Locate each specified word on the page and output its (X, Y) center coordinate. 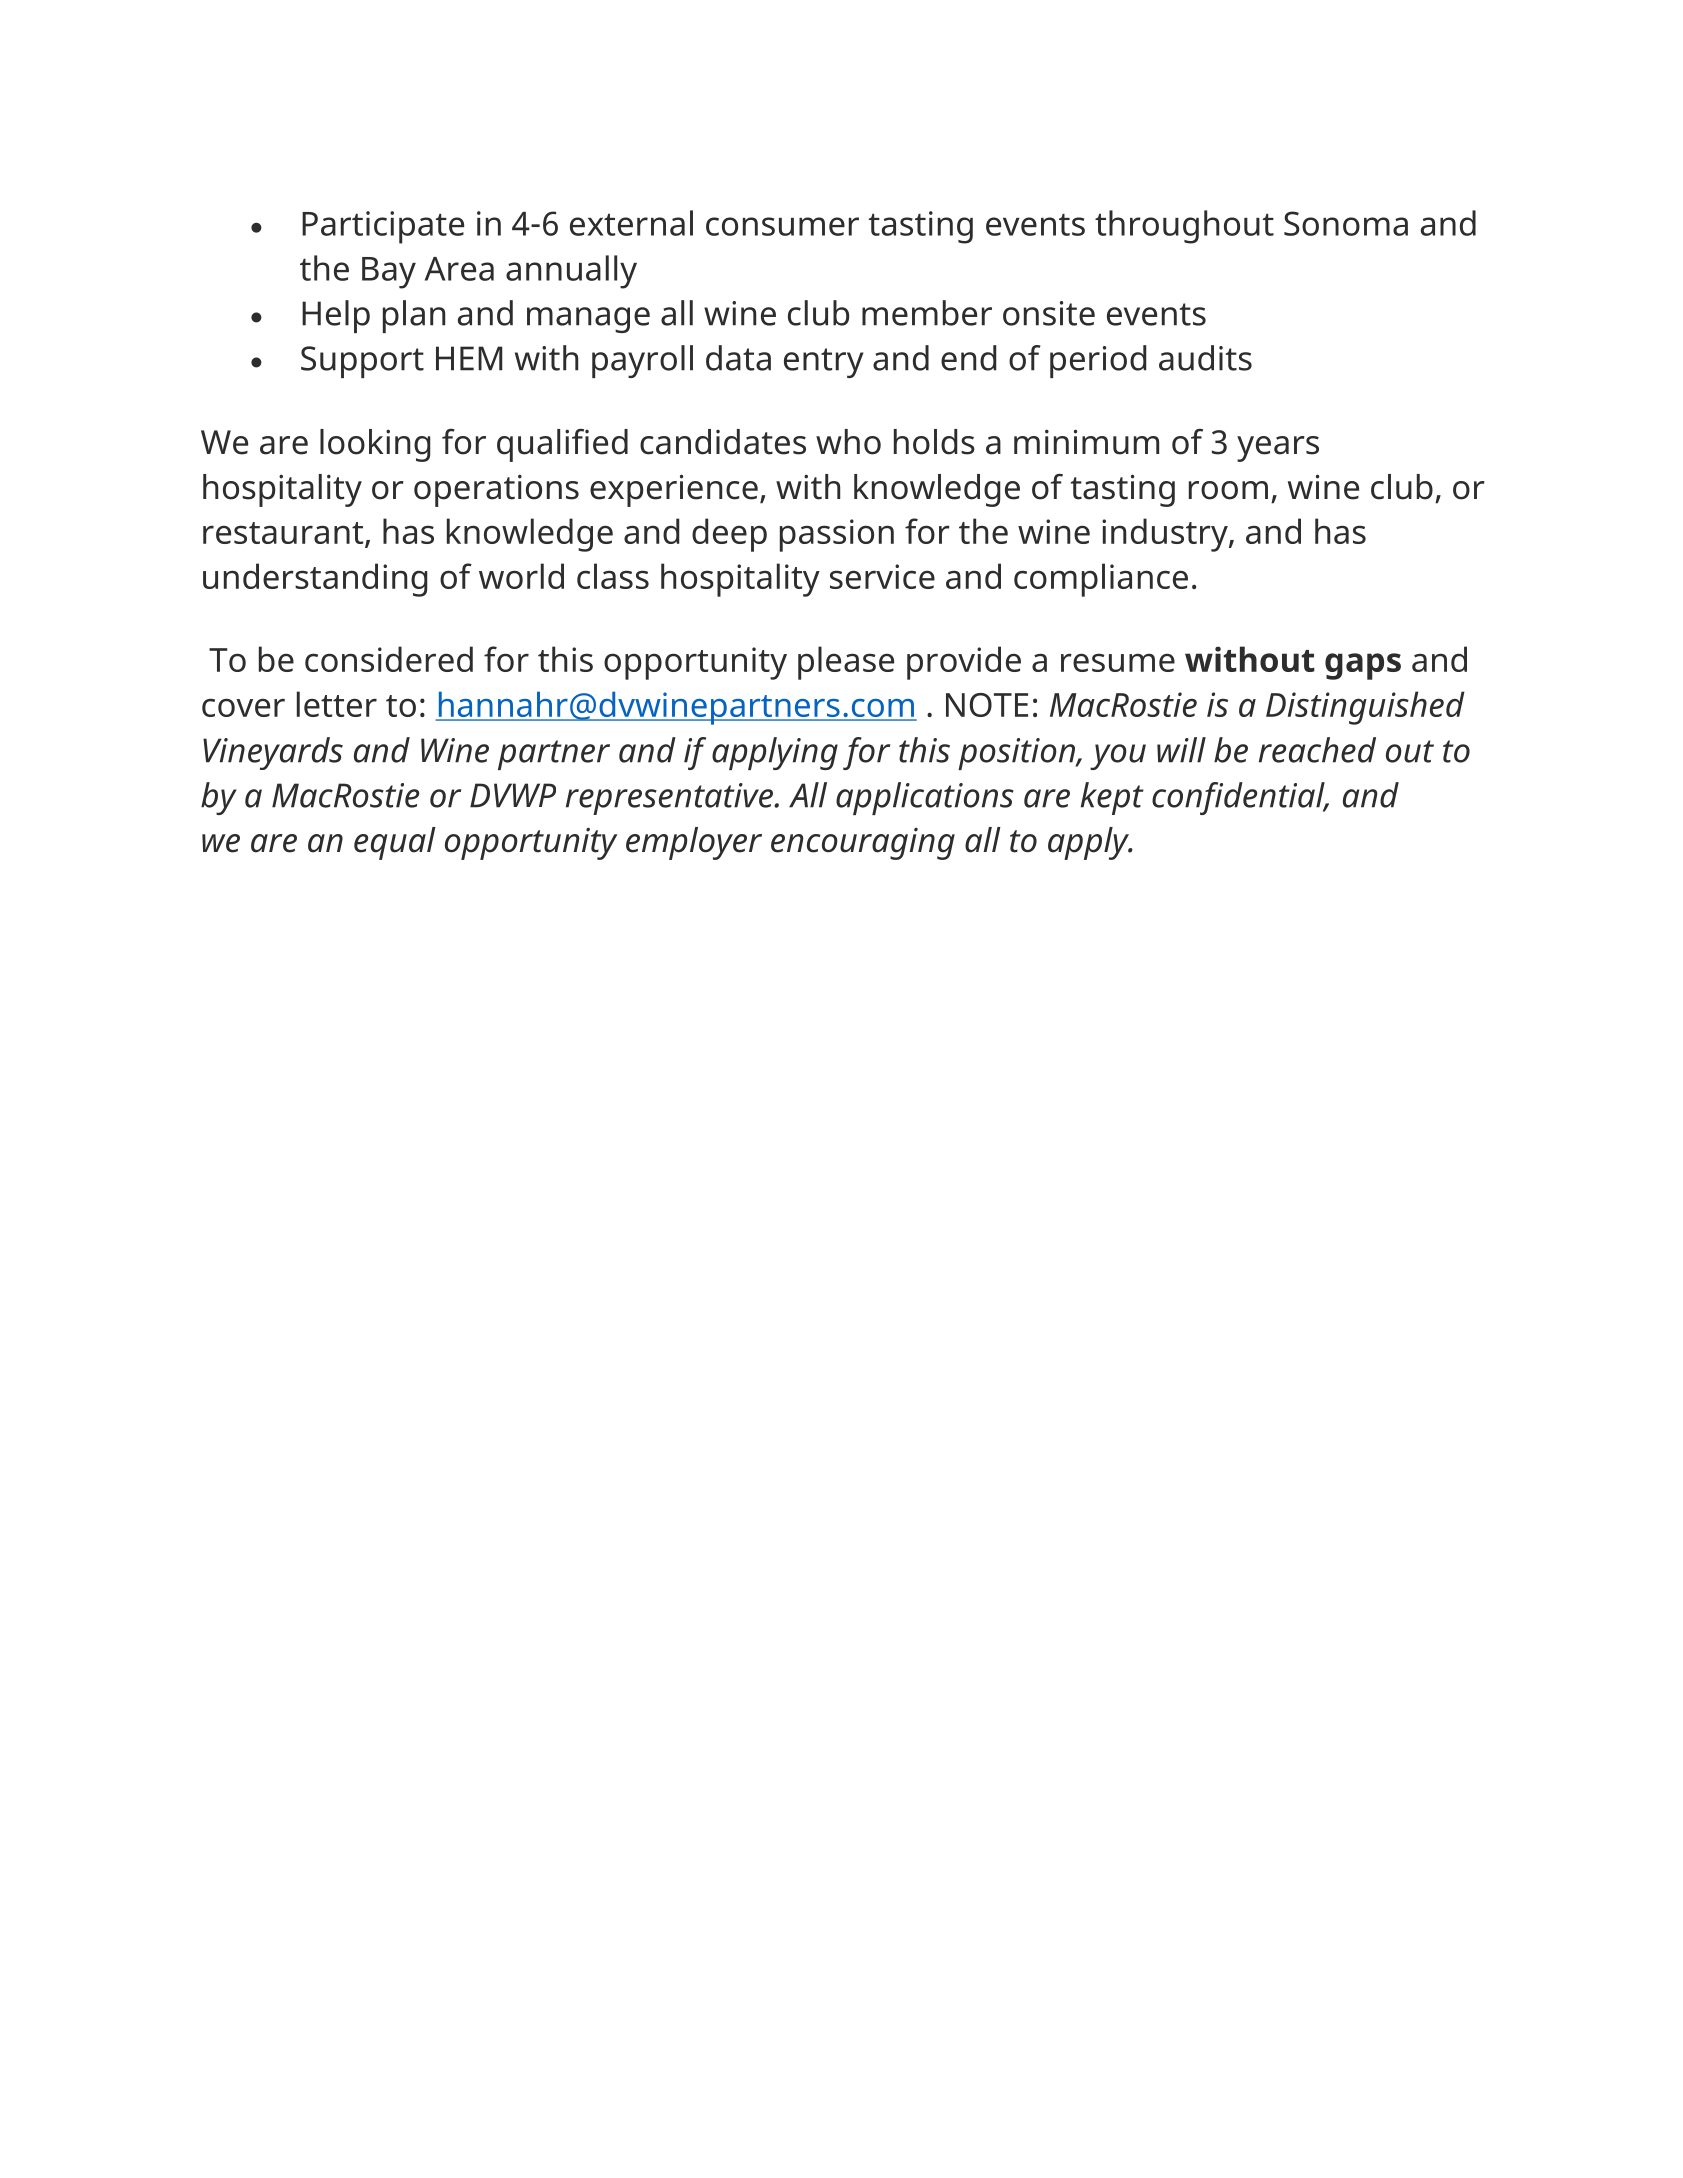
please (846, 663)
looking (375, 445)
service (882, 576)
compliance (1101, 580)
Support (362, 362)
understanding (315, 580)
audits (1205, 358)
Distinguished (1365, 708)
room (1228, 490)
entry (823, 363)
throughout (1184, 227)
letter (337, 704)
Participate (383, 227)
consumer (782, 226)
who (848, 442)
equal (395, 843)
